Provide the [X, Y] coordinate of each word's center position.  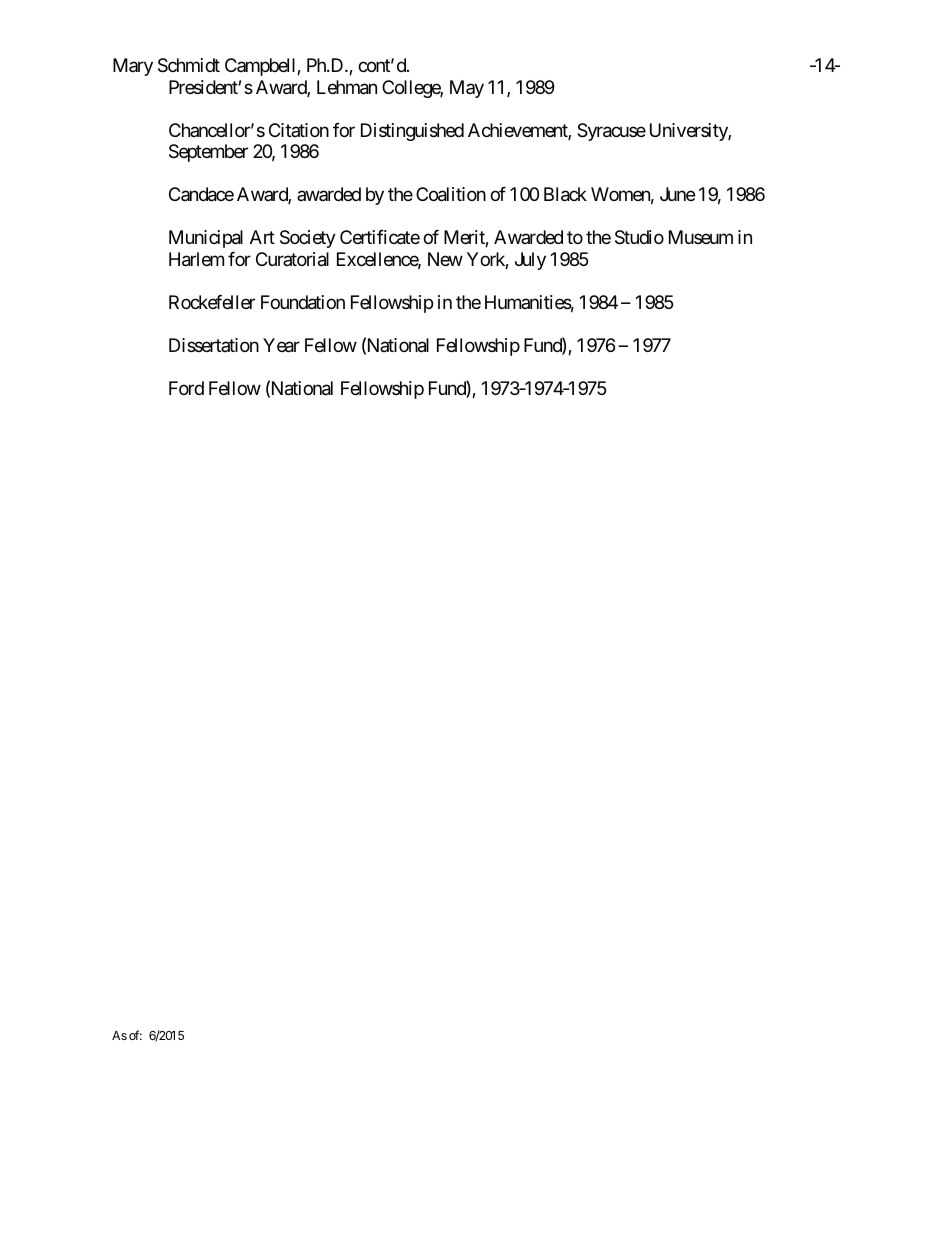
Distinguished [412, 132]
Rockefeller [212, 302]
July [530, 261]
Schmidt [189, 65]
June [677, 194]
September [208, 153]
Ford [186, 388]
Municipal [206, 239]
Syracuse [611, 132]
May [467, 89]
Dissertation [214, 345]
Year [281, 345]
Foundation [303, 302]
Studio [639, 237]
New [445, 259]
